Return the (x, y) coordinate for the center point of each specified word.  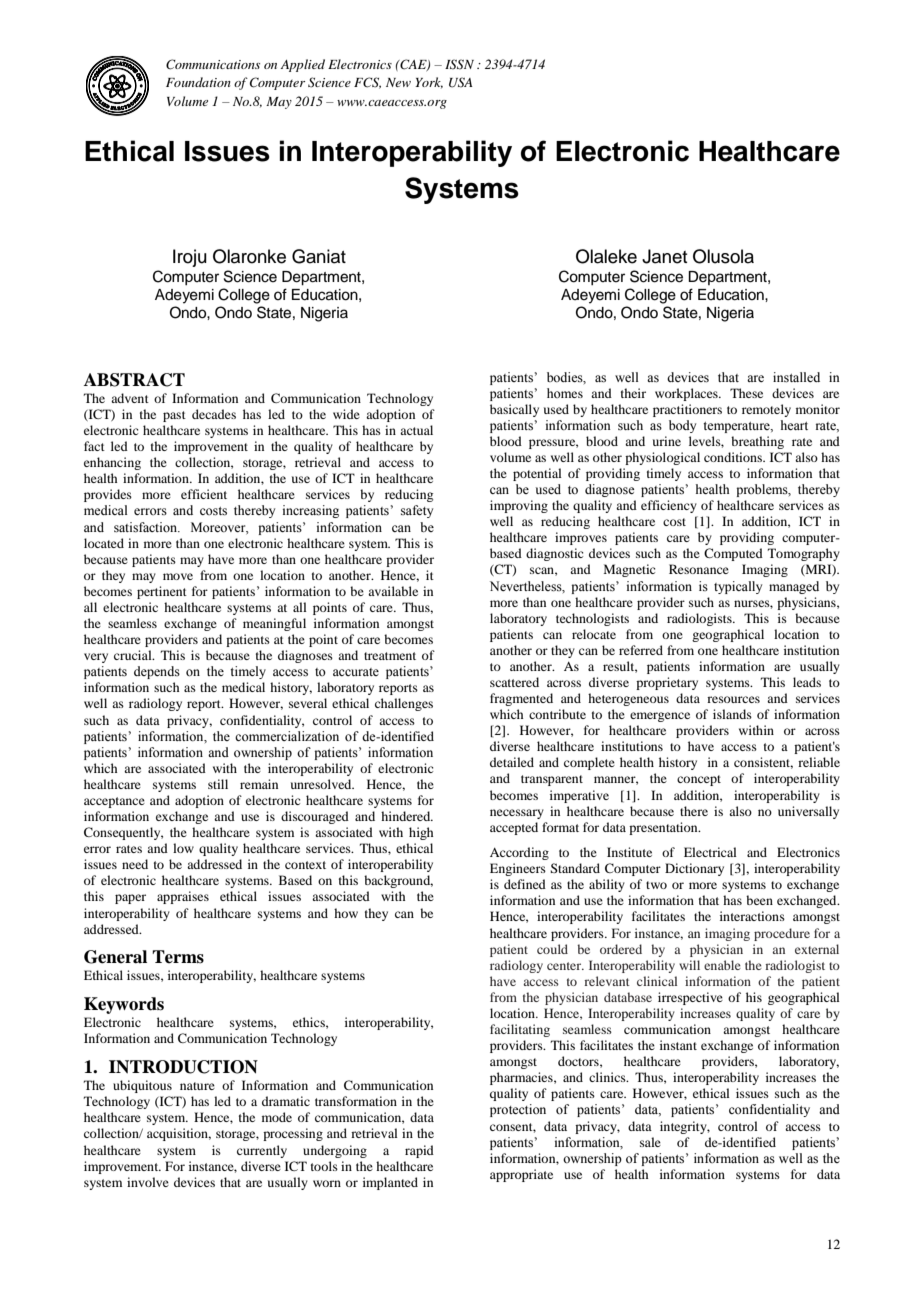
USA (461, 82)
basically (514, 410)
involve (148, 1182)
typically (738, 587)
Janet (664, 256)
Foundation (198, 82)
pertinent (162, 592)
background (398, 881)
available (393, 591)
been (759, 900)
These (746, 393)
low (183, 848)
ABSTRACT (134, 380)
